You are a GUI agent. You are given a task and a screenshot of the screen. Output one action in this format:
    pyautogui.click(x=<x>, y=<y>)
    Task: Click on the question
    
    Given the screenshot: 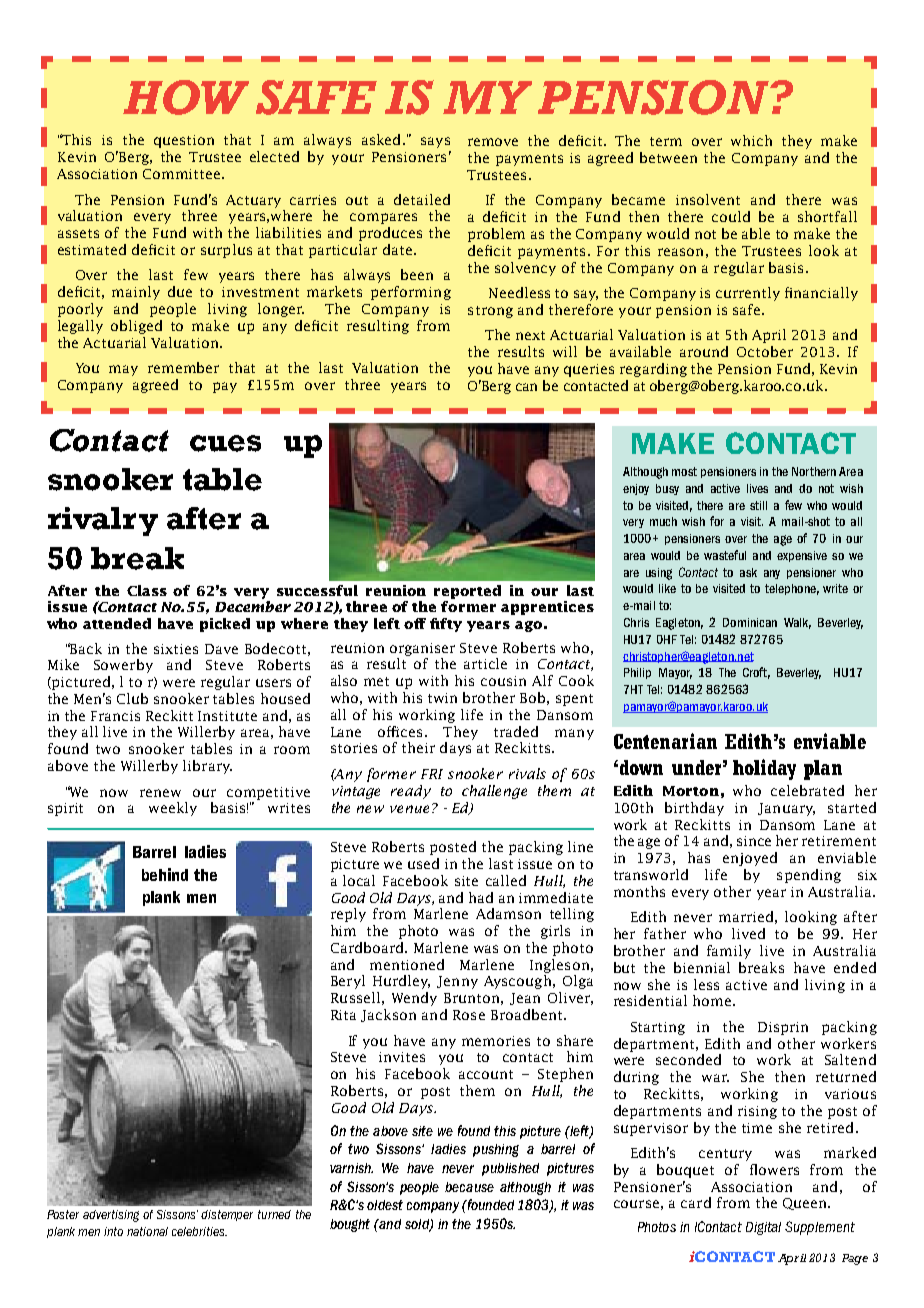 What is the action you would take?
    pyautogui.click(x=184, y=141)
